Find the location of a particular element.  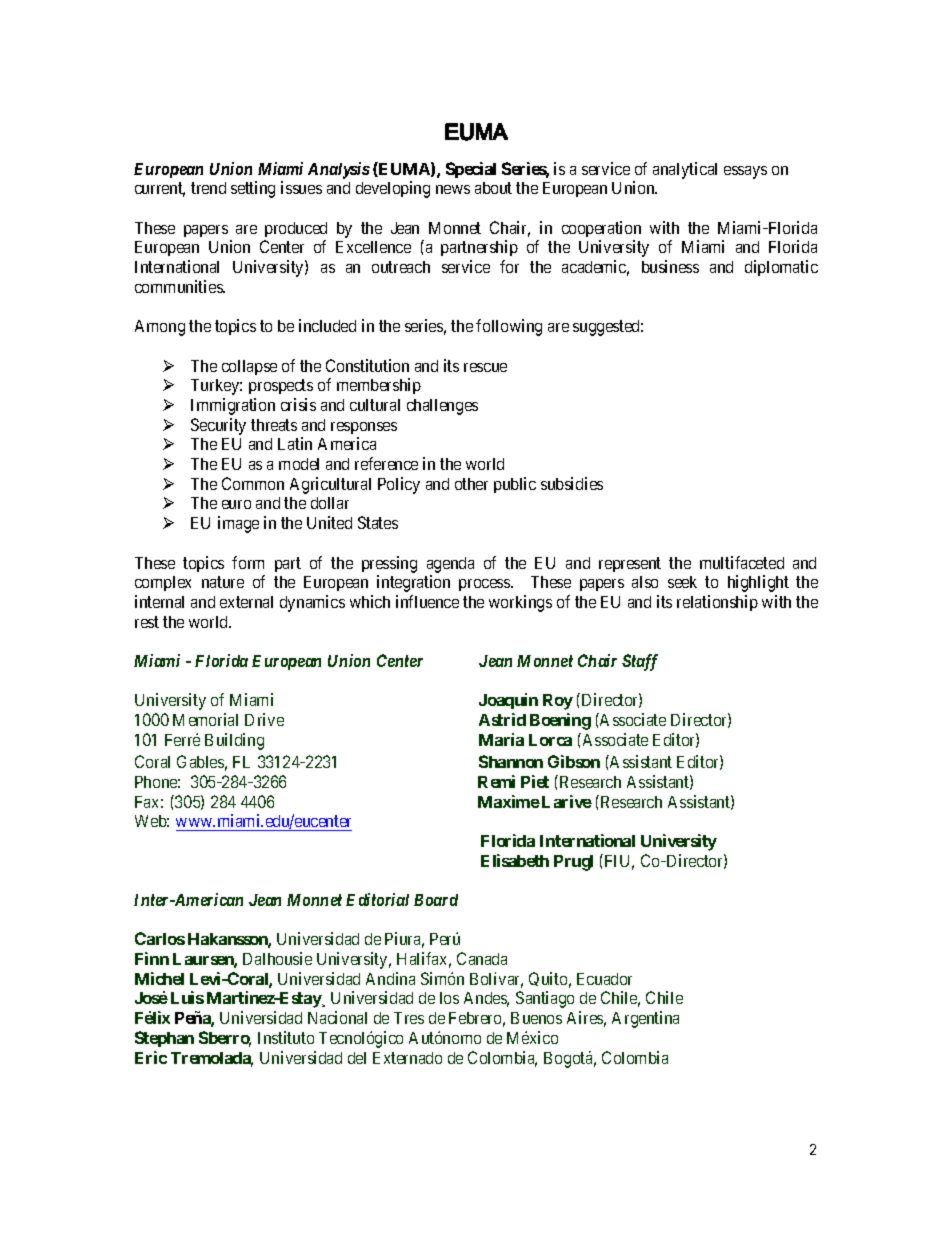

Building is located at coordinates (234, 741).
